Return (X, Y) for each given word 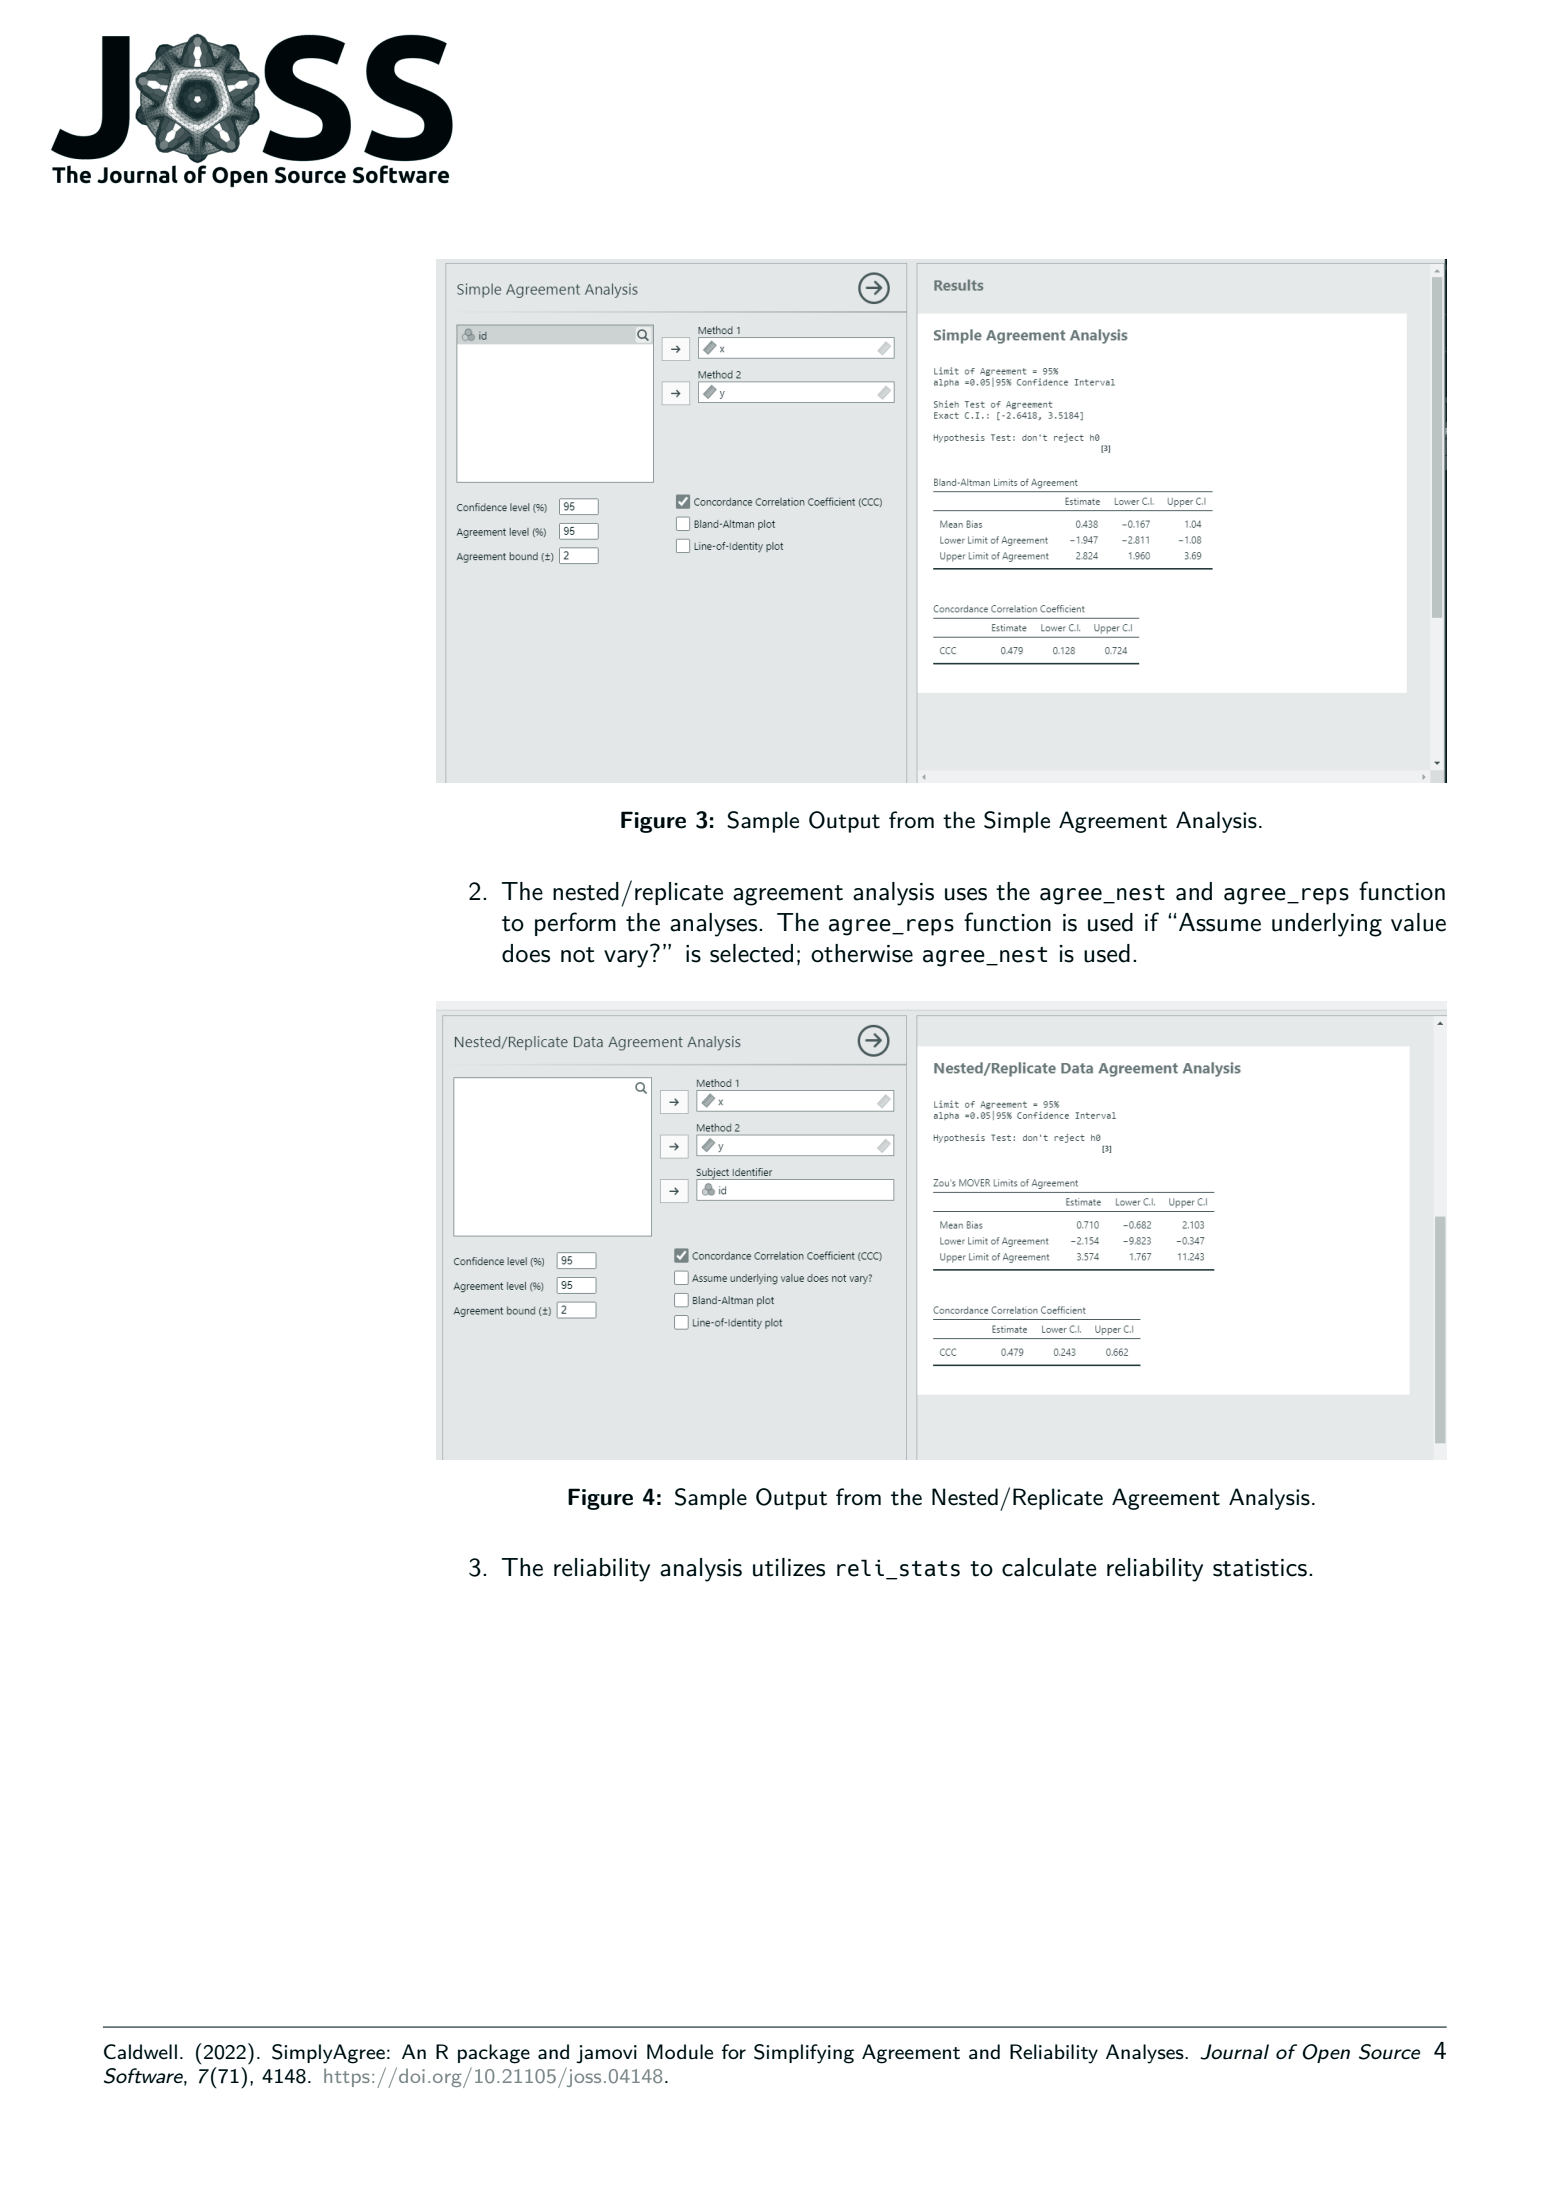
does (526, 953)
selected (751, 953)
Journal (1234, 2052)
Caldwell (140, 2052)
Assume (1220, 922)
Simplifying (804, 2054)
